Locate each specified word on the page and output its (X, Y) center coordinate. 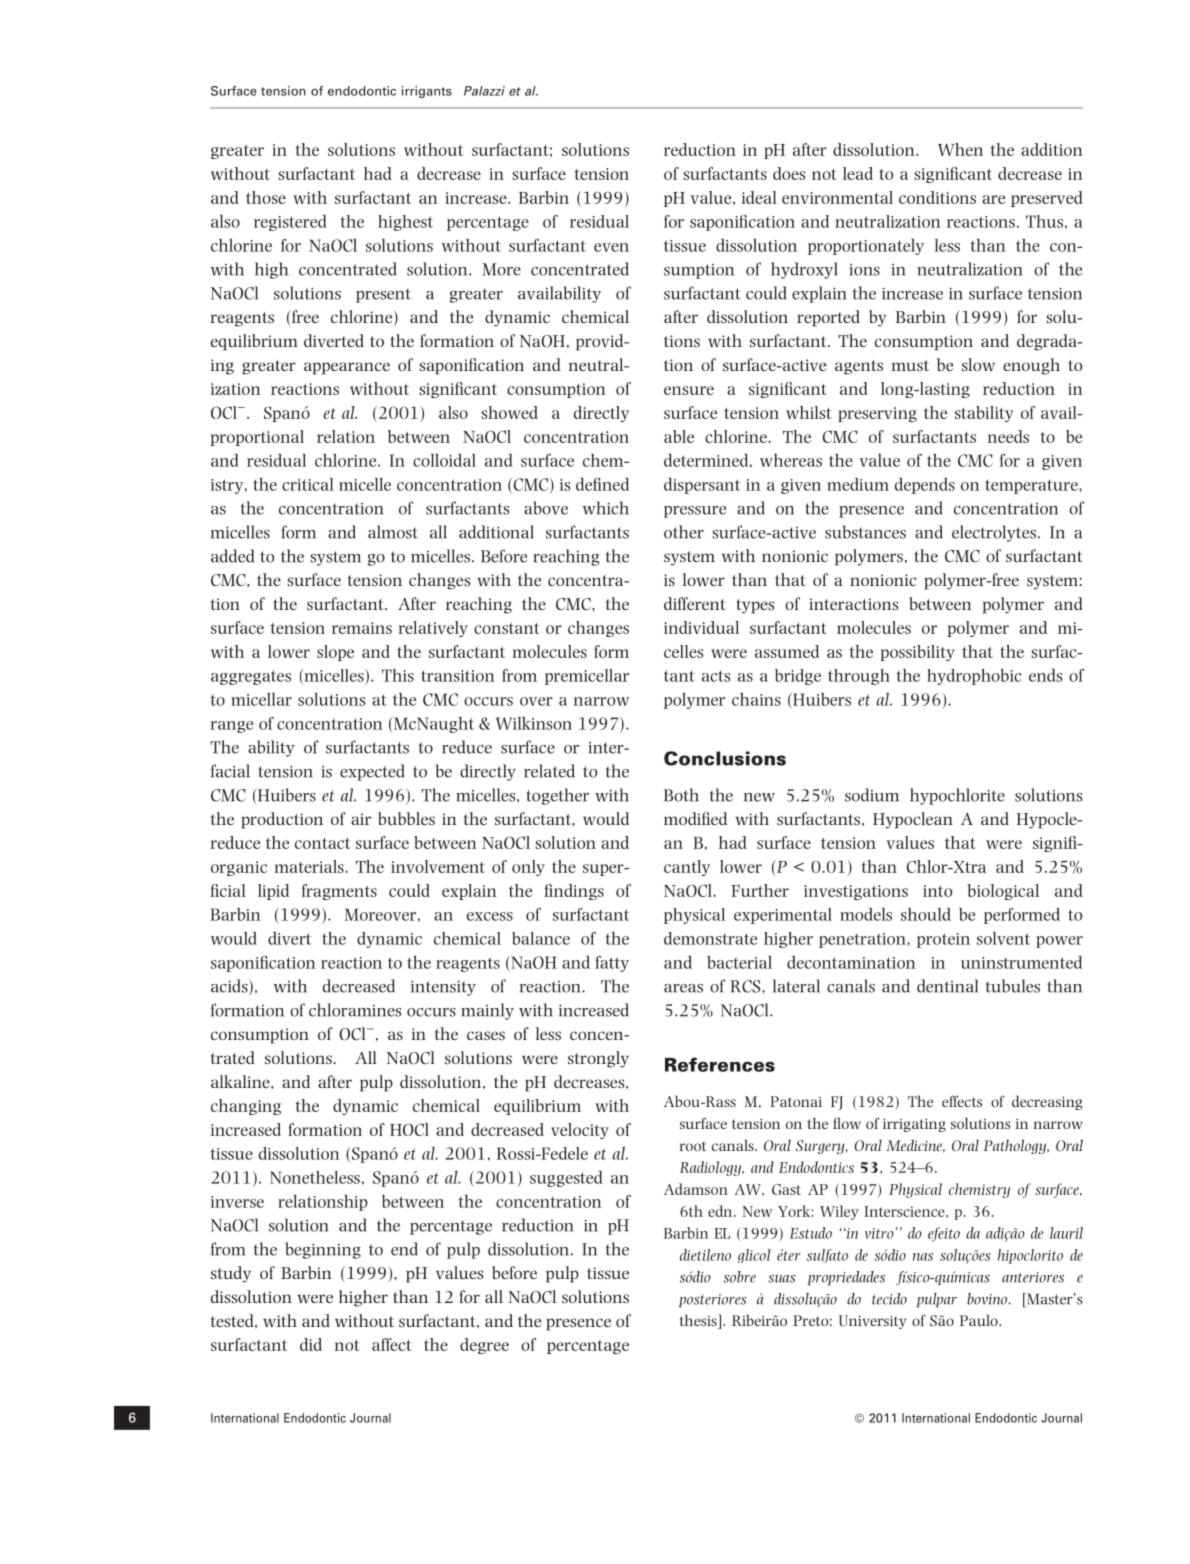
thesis (699, 1321)
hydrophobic (974, 677)
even (611, 247)
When (960, 149)
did (311, 1344)
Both (681, 795)
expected (372, 772)
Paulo (980, 1320)
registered (290, 223)
